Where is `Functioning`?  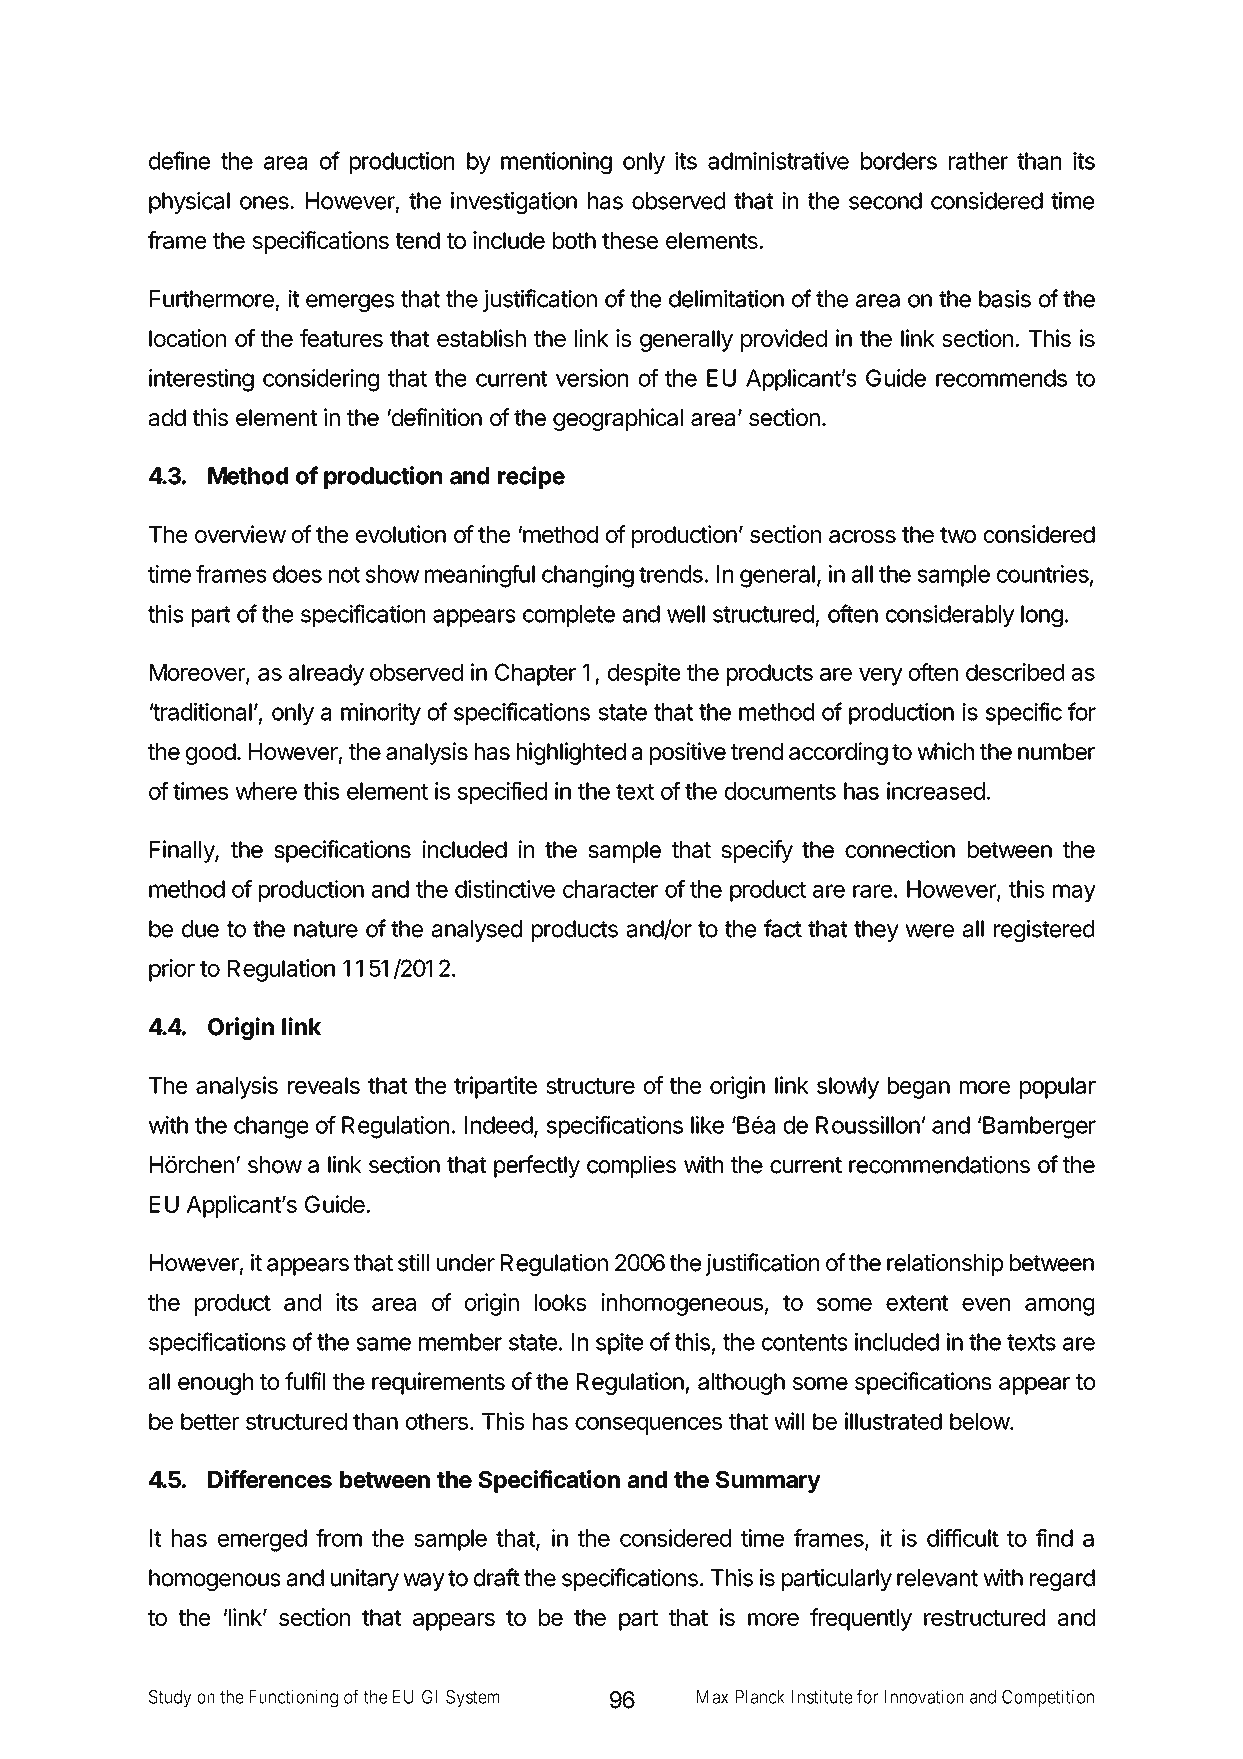 Functioning is located at coordinates (293, 1698).
